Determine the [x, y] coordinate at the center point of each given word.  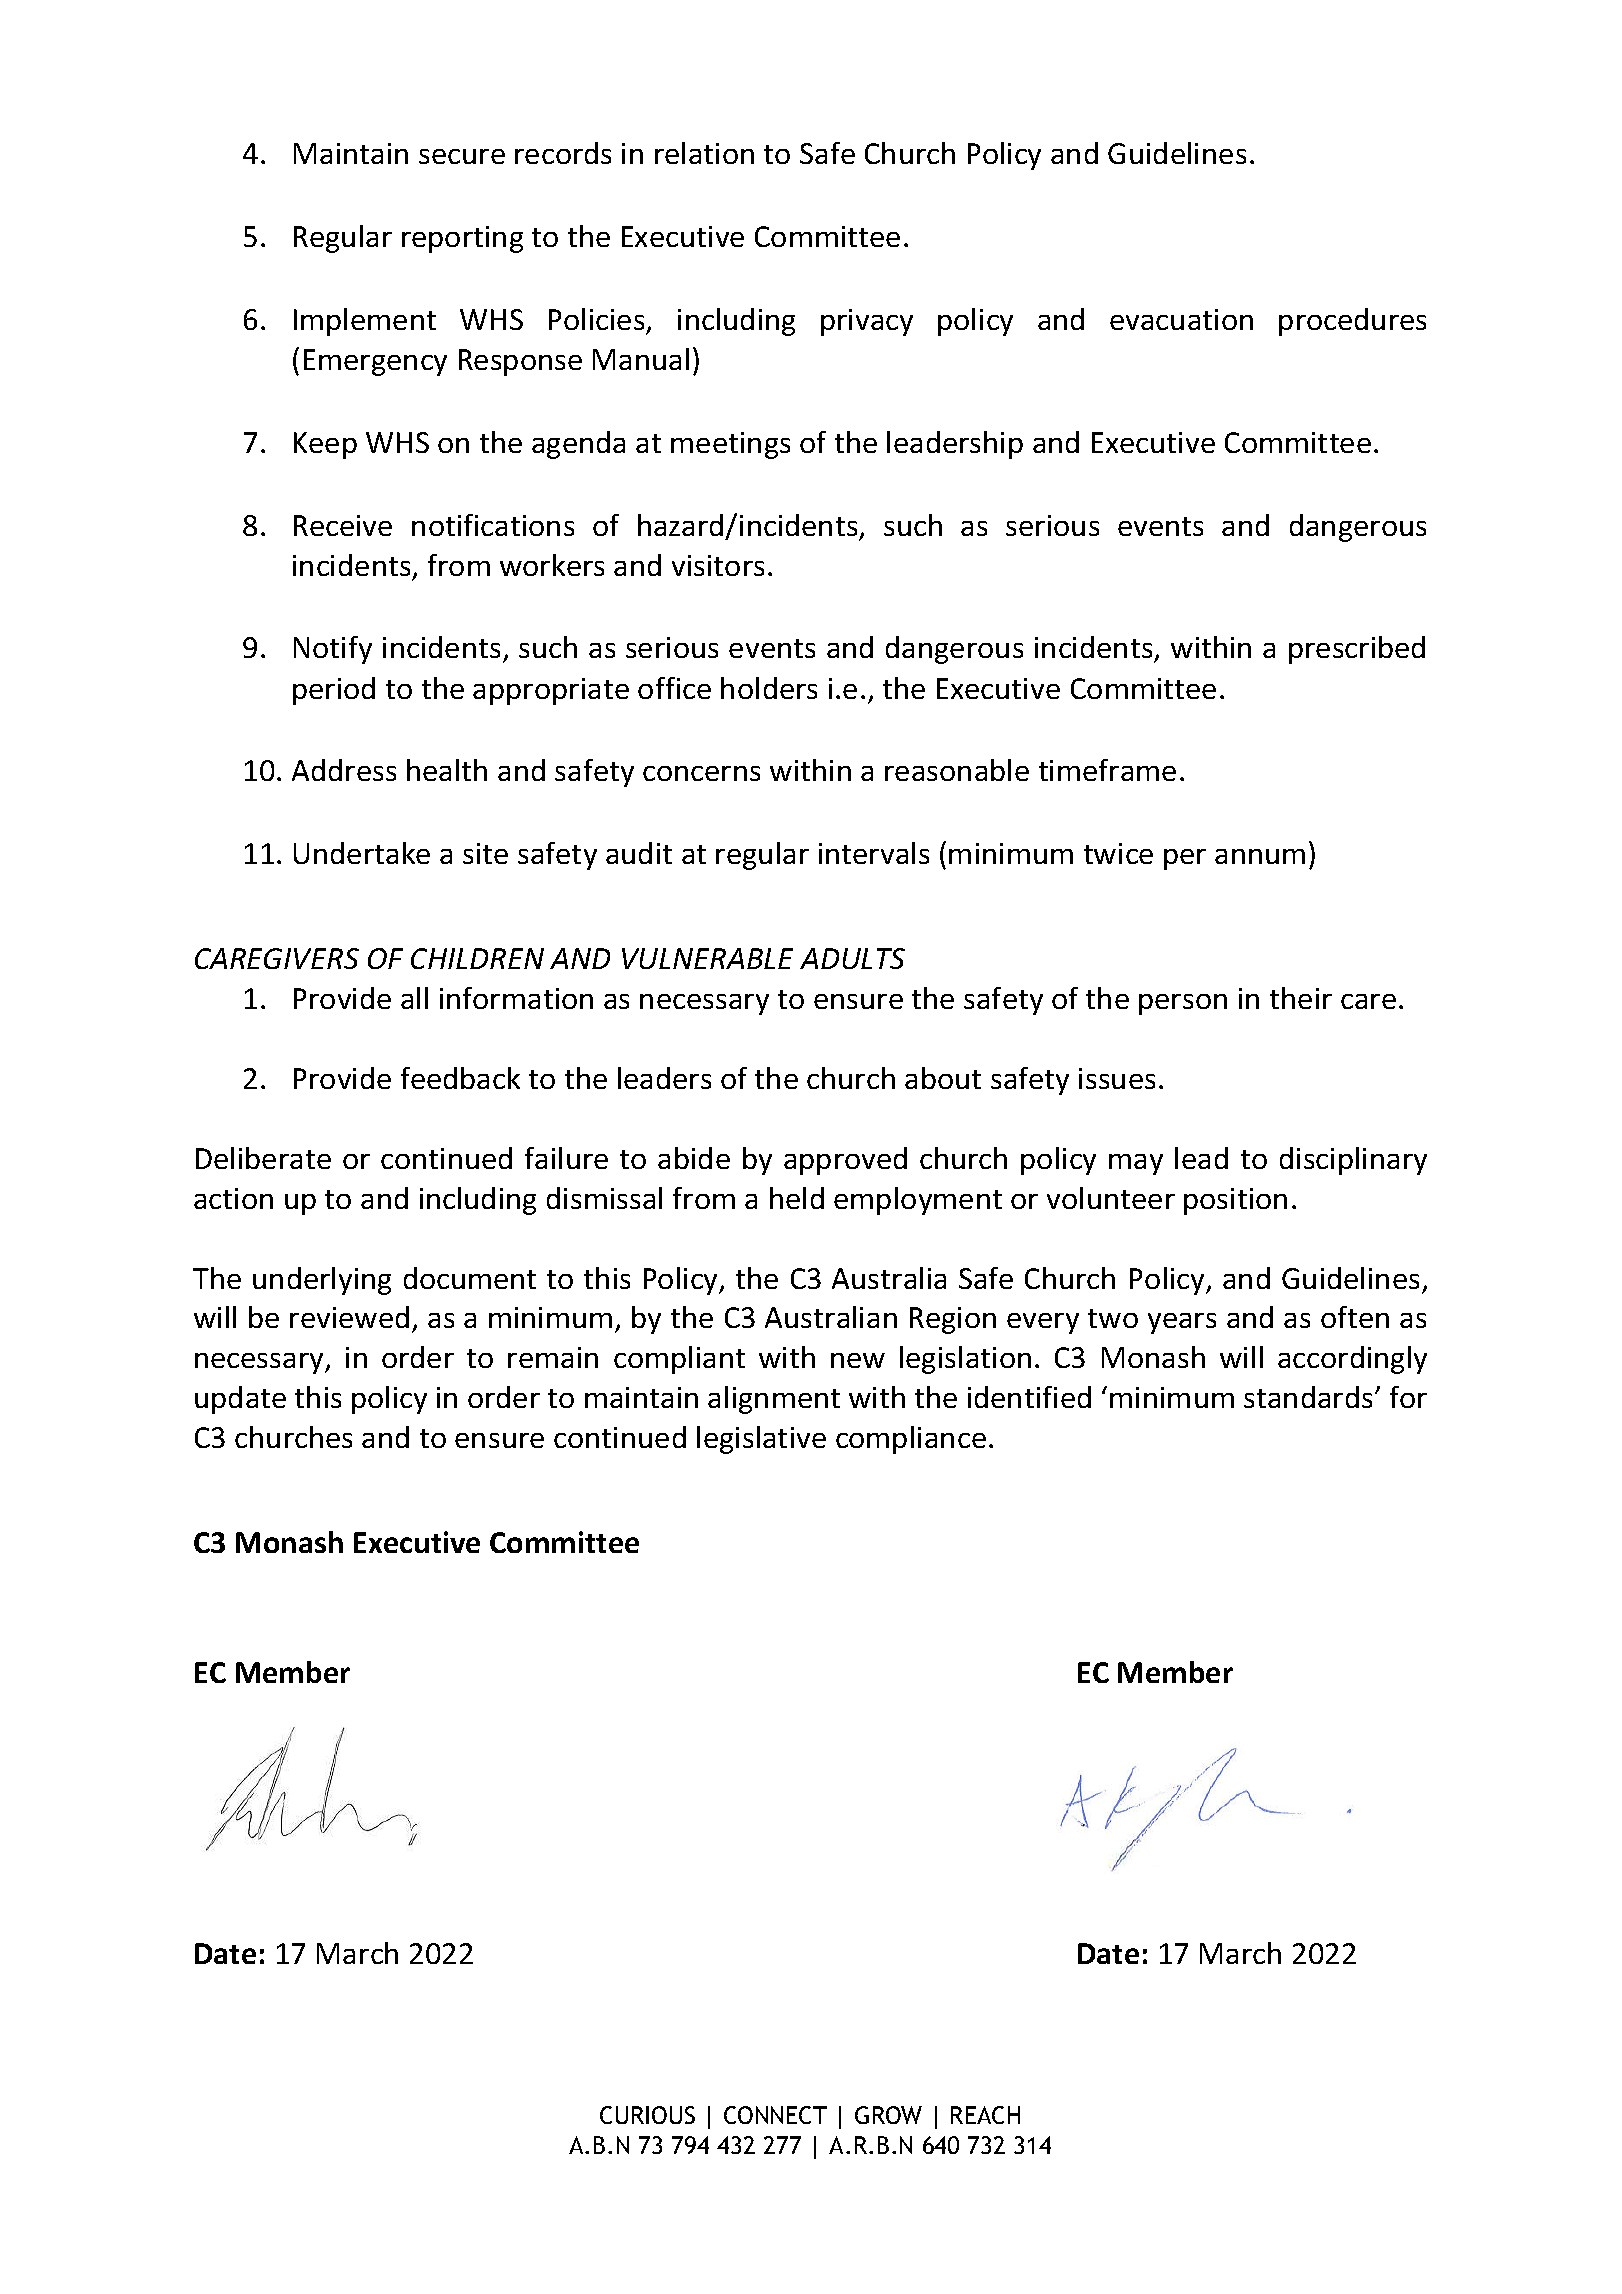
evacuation [1181, 319]
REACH [985, 2115]
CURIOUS [647, 2115]
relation [704, 153]
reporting [462, 239]
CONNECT [775, 2115]
